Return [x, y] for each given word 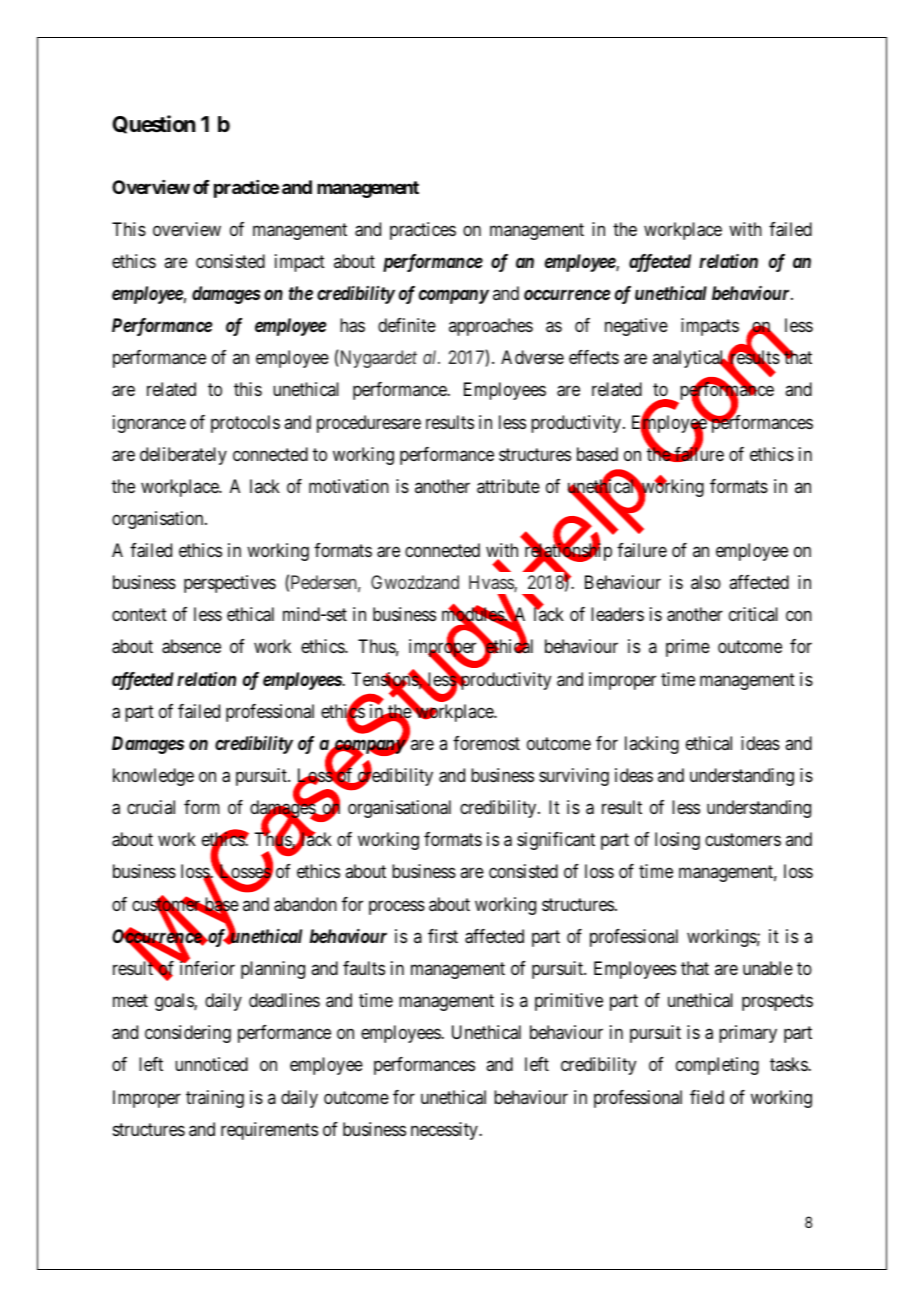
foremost [486, 743]
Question [154, 124]
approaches [491, 327]
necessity [445, 1131]
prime [688, 648]
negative [636, 327]
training [215, 1099]
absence [191, 646]
